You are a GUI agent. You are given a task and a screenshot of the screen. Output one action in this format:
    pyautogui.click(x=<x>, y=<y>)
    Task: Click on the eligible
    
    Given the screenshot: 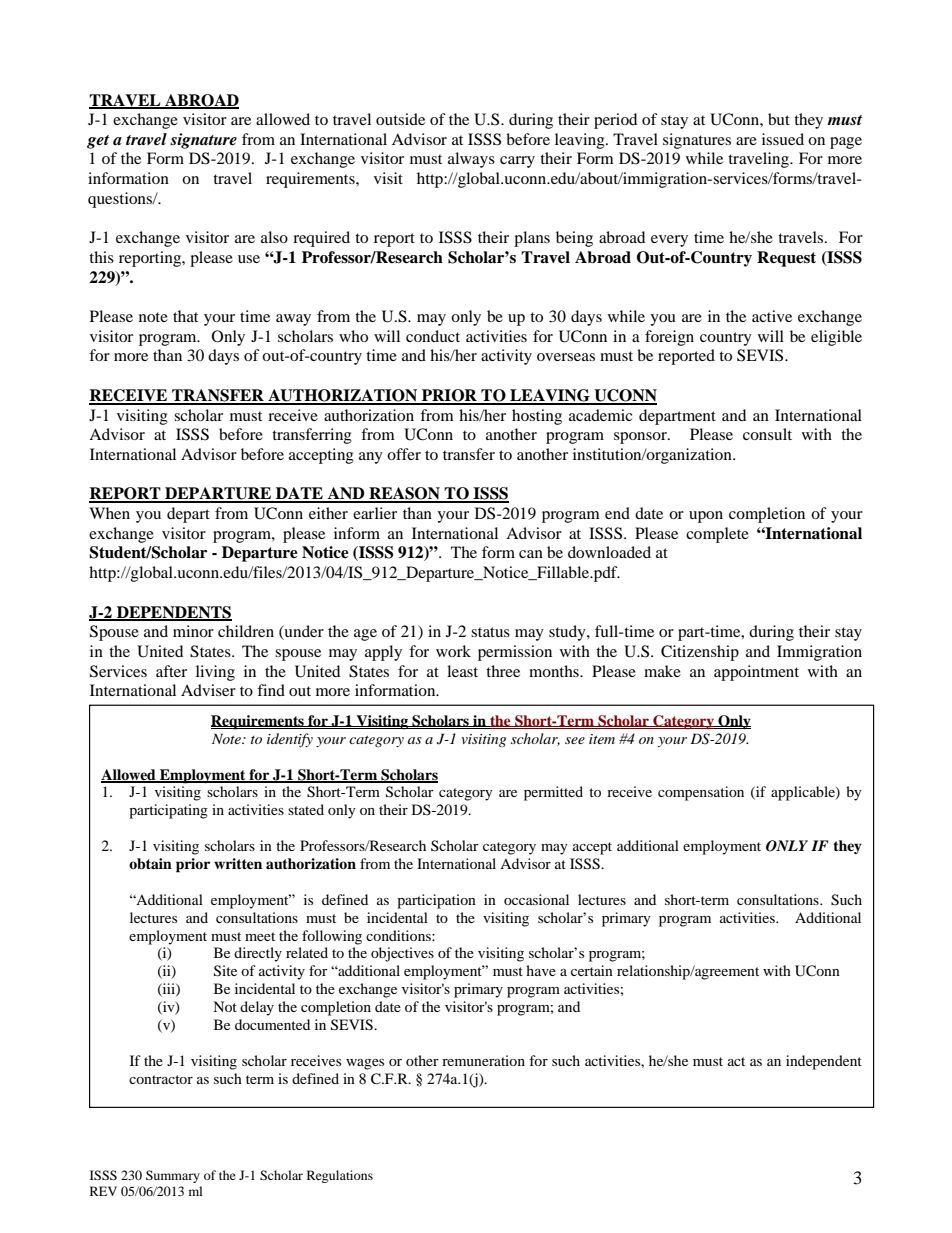 What is the action you would take?
    pyautogui.click(x=836, y=338)
